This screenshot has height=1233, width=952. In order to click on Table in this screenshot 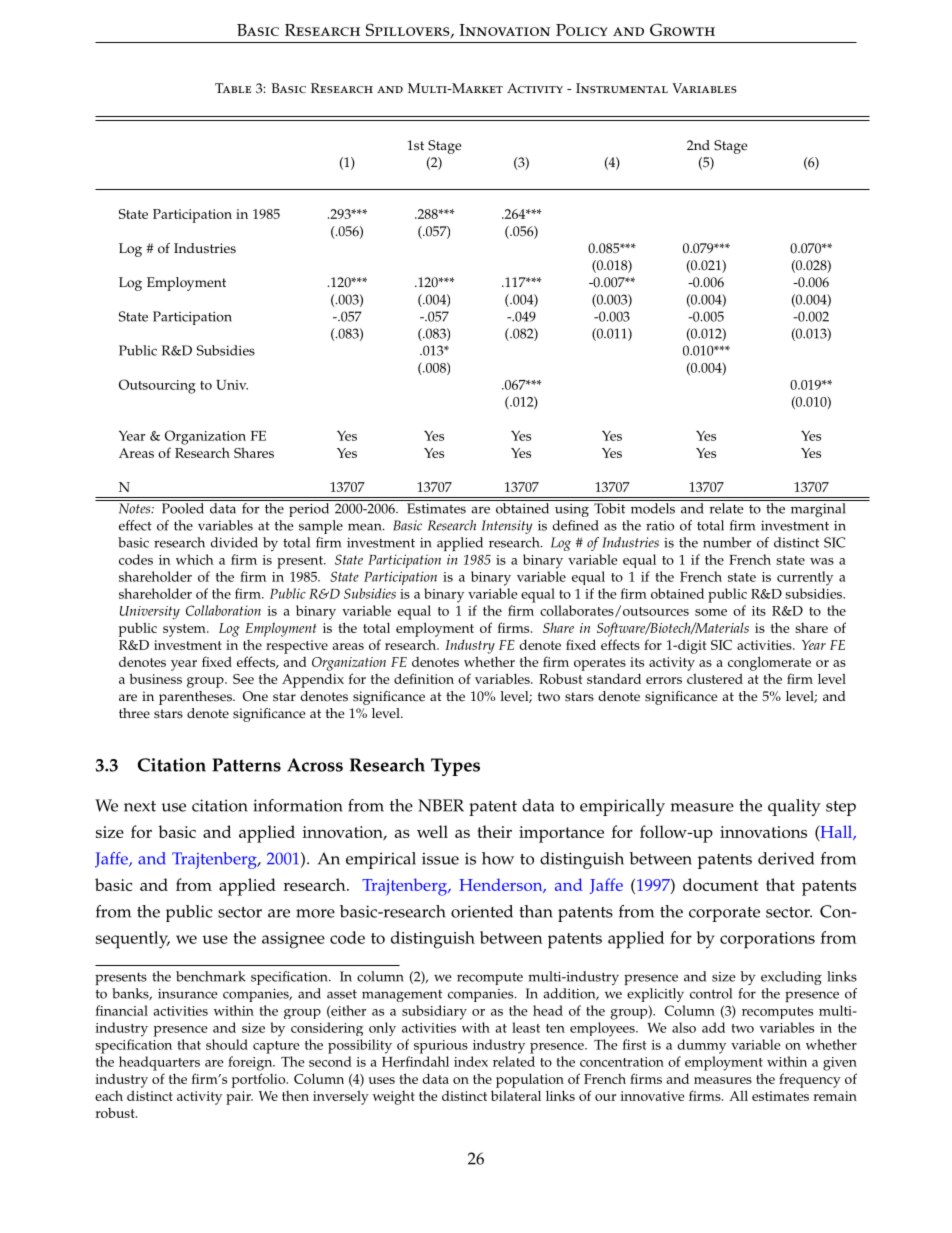, I will do `click(233, 88)`.
